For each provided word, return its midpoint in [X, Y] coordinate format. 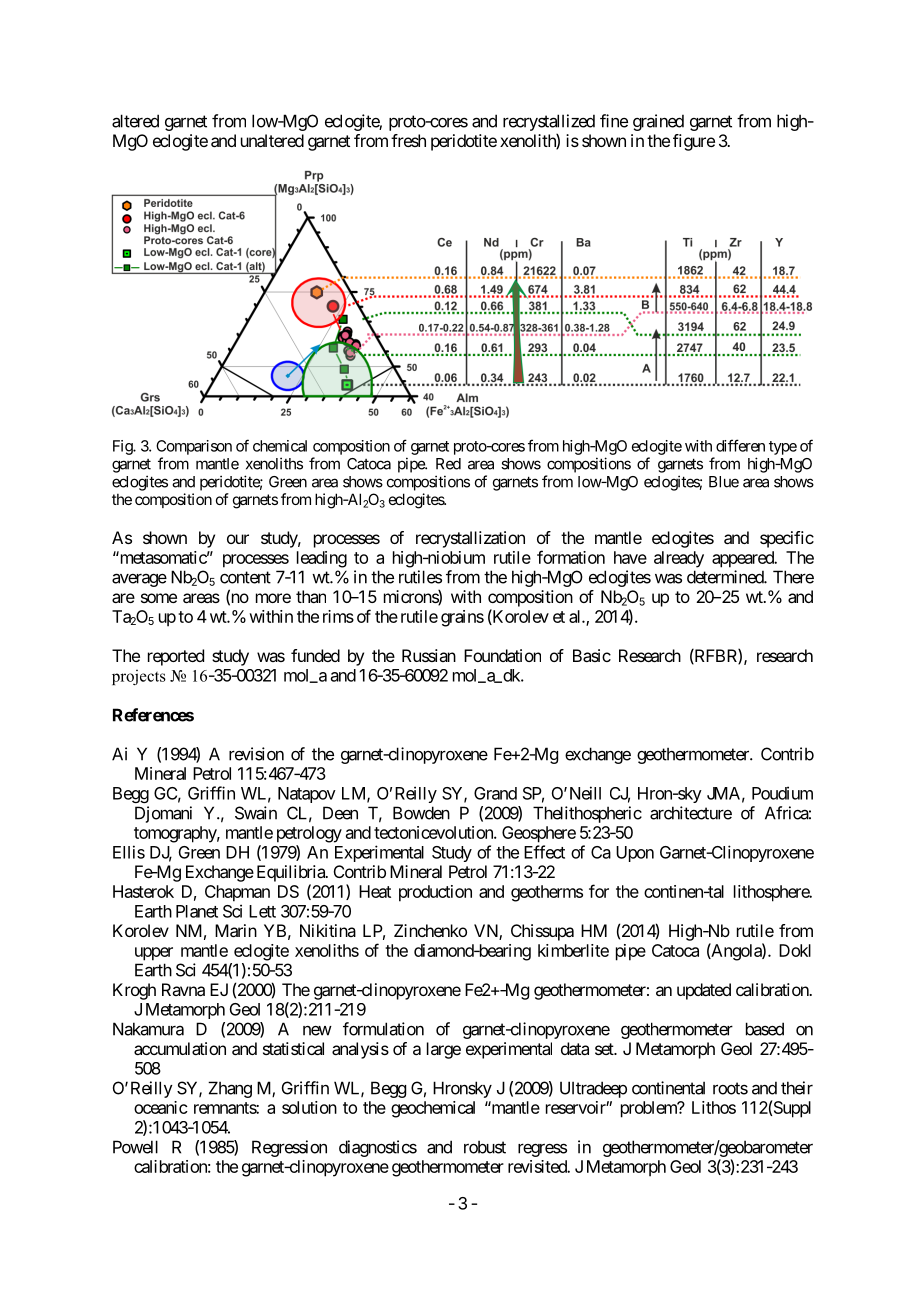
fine [614, 121]
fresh [408, 140]
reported [176, 657]
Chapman [237, 893]
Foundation [502, 655]
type [783, 448]
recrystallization [470, 539]
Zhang [230, 1089]
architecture [691, 813]
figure [694, 142]
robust [485, 1147]
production [435, 893]
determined [726, 577]
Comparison [194, 447]
